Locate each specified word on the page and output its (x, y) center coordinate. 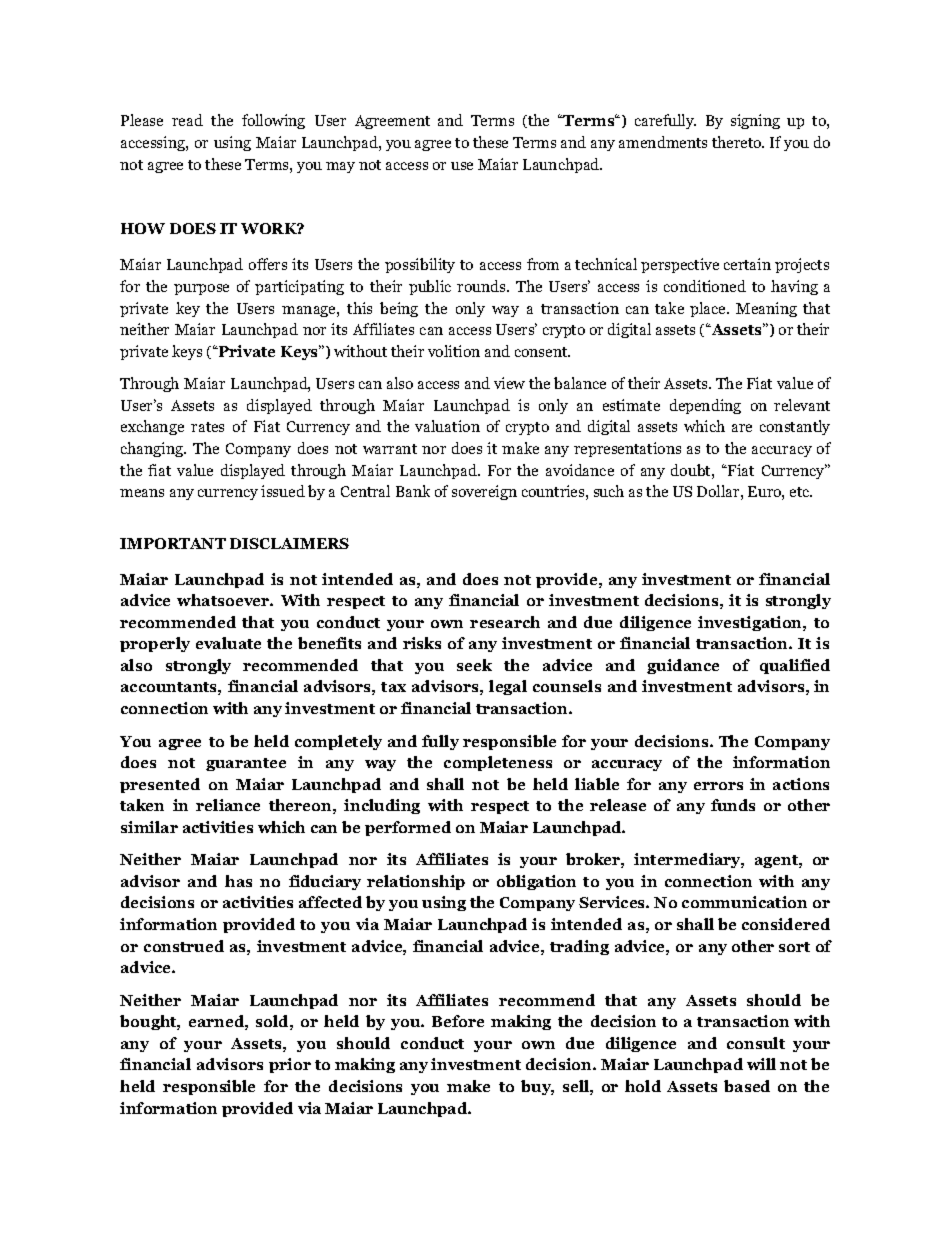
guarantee (246, 764)
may (340, 167)
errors (718, 786)
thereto (737, 142)
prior (290, 1065)
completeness (498, 763)
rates (207, 427)
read (187, 120)
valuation (447, 426)
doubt (692, 470)
